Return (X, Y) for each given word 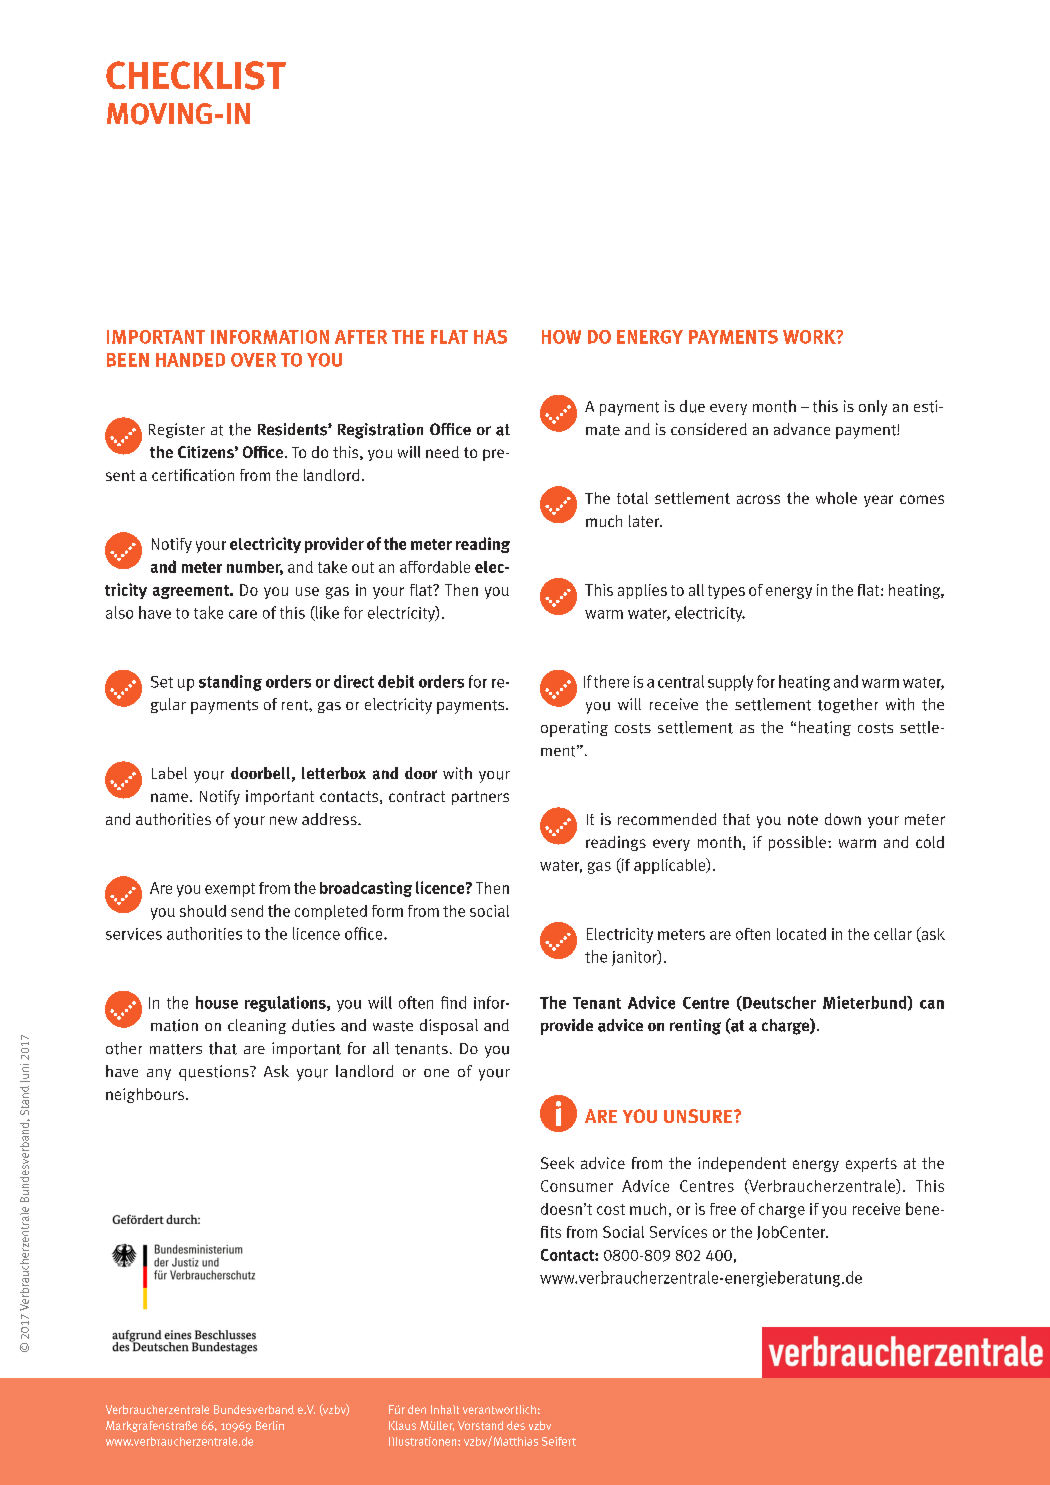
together (848, 705)
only (873, 408)
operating (574, 729)
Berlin (270, 1425)
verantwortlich (499, 1409)
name (171, 797)
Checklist (196, 75)
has (490, 337)
